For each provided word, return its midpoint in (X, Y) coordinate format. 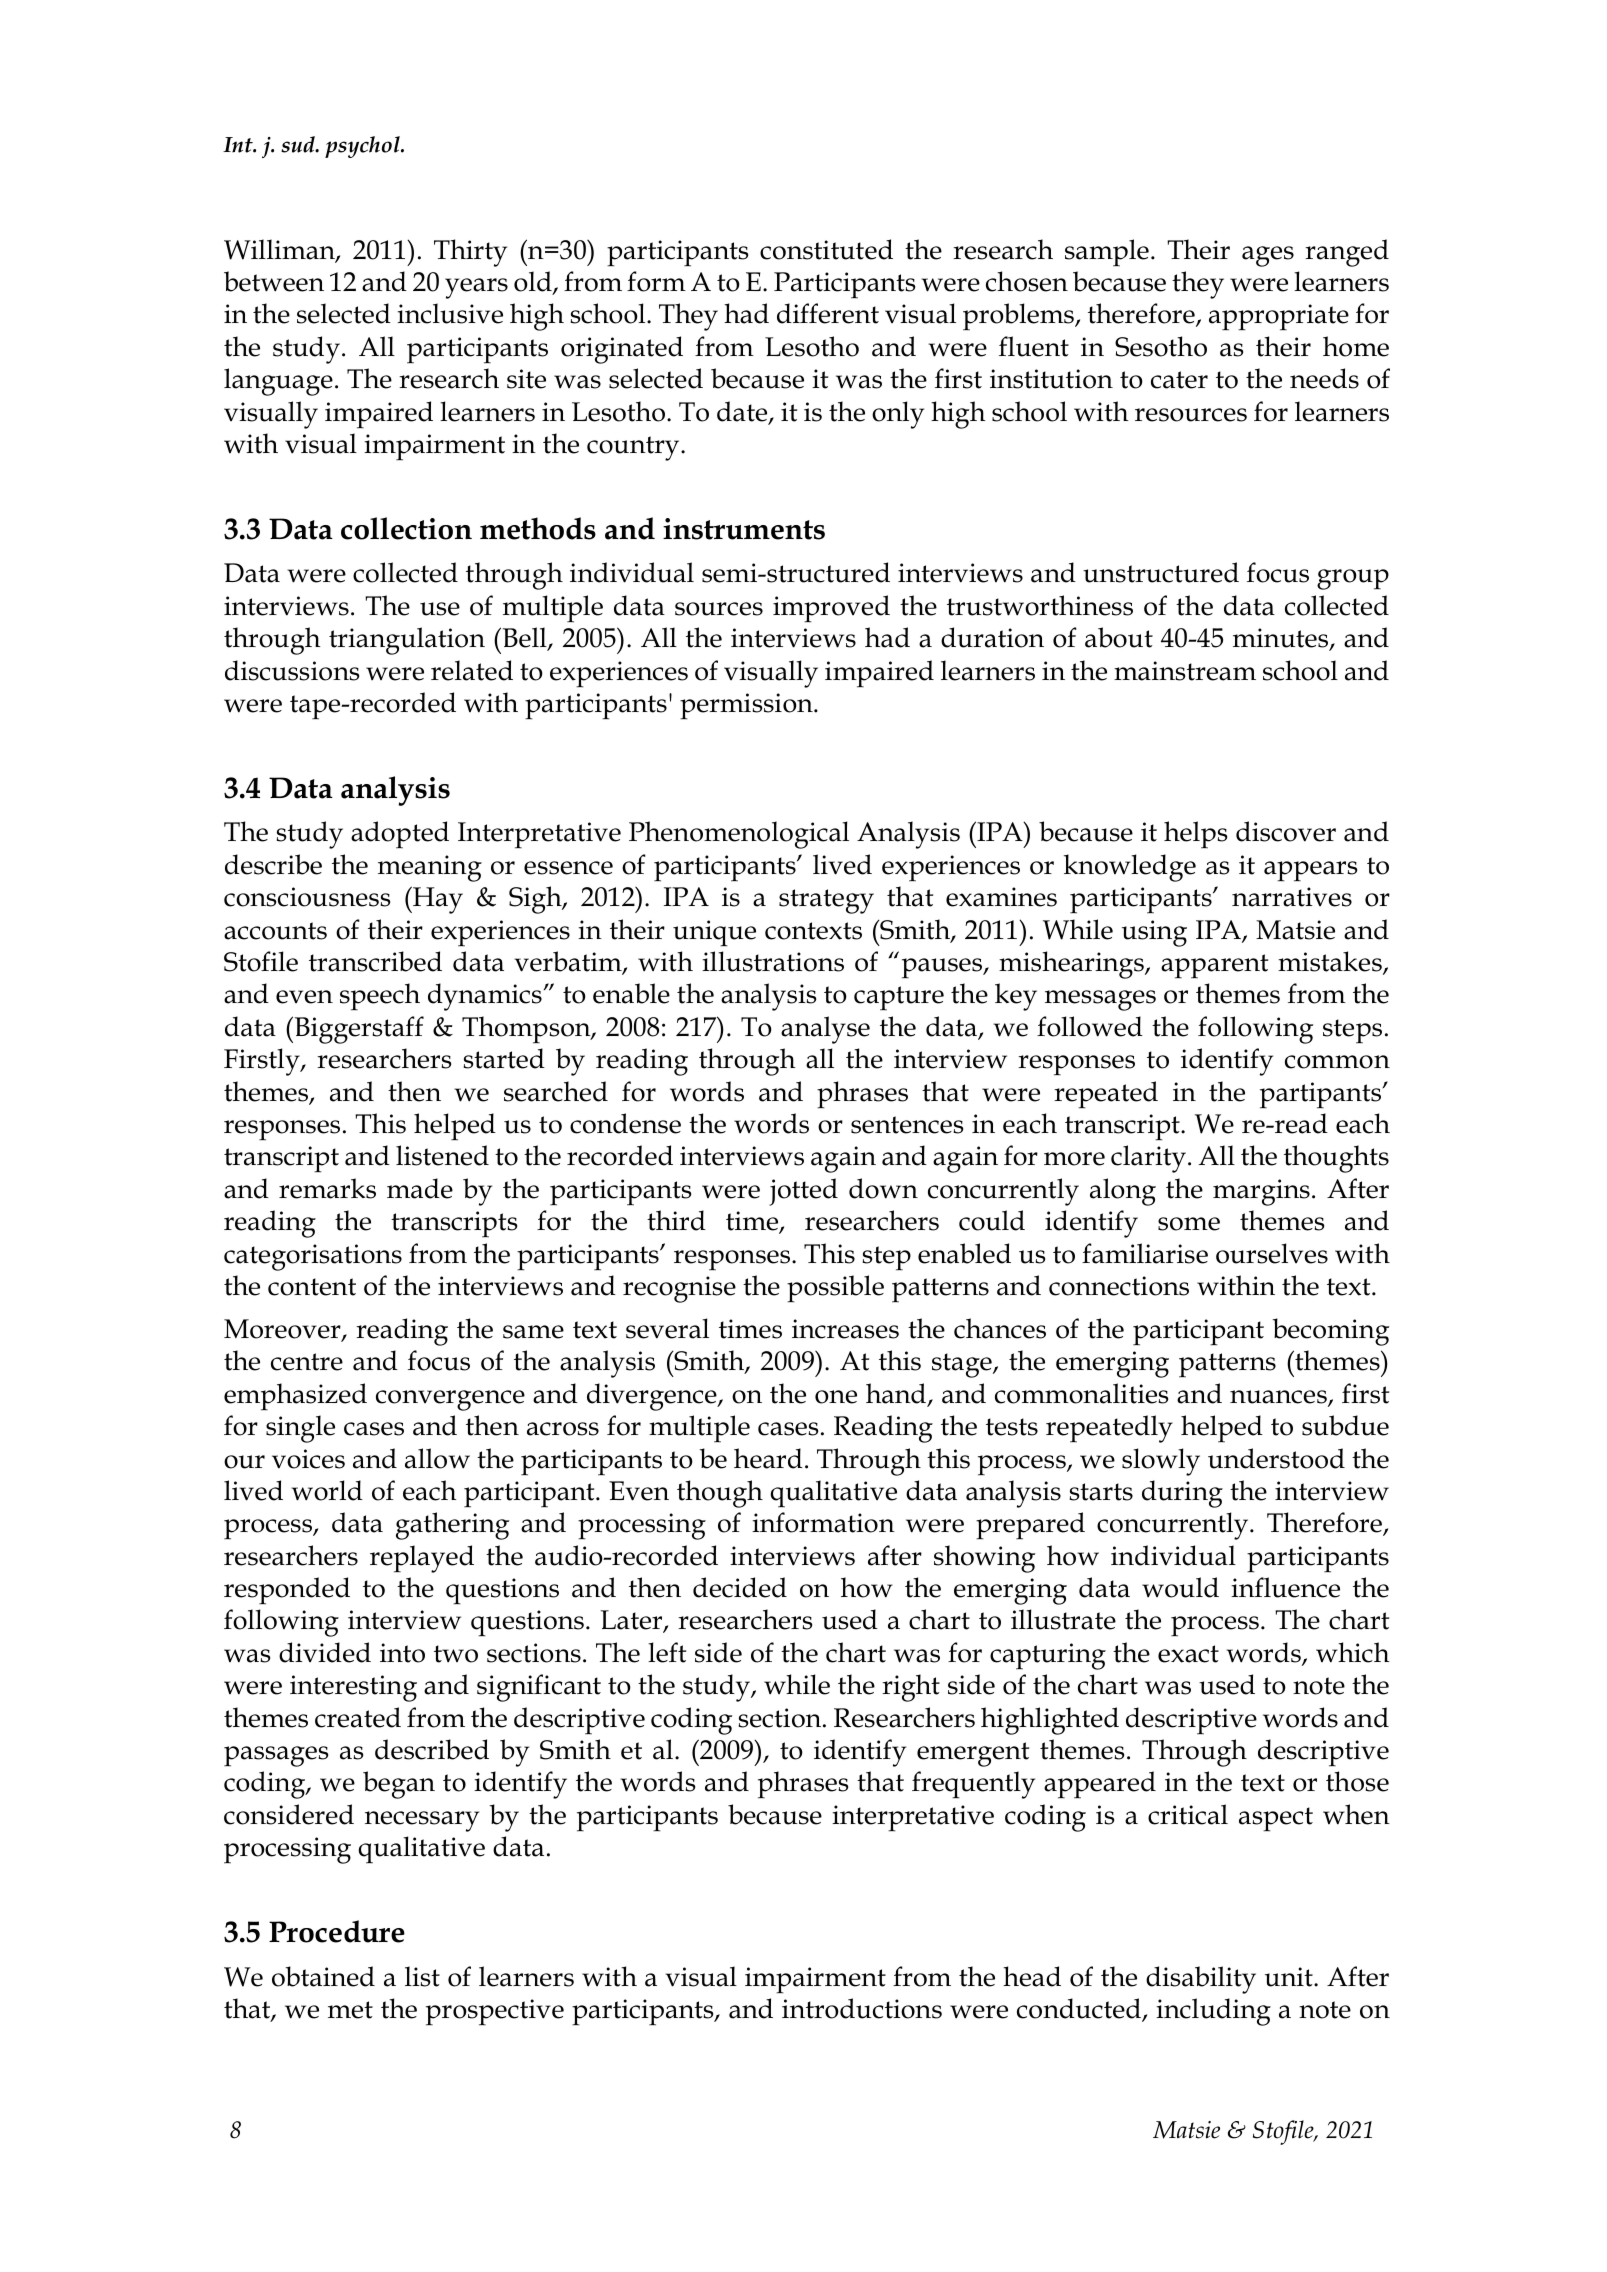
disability (1201, 1980)
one (836, 1397)
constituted (826, 249)
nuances (1279, 1398)
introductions (862, 2008)
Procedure (337, 1931)
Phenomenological (739, 835)
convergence (450, 1400)
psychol (363, 147)
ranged (1347, 253)
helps (1195, 835)
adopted (400, 835)
